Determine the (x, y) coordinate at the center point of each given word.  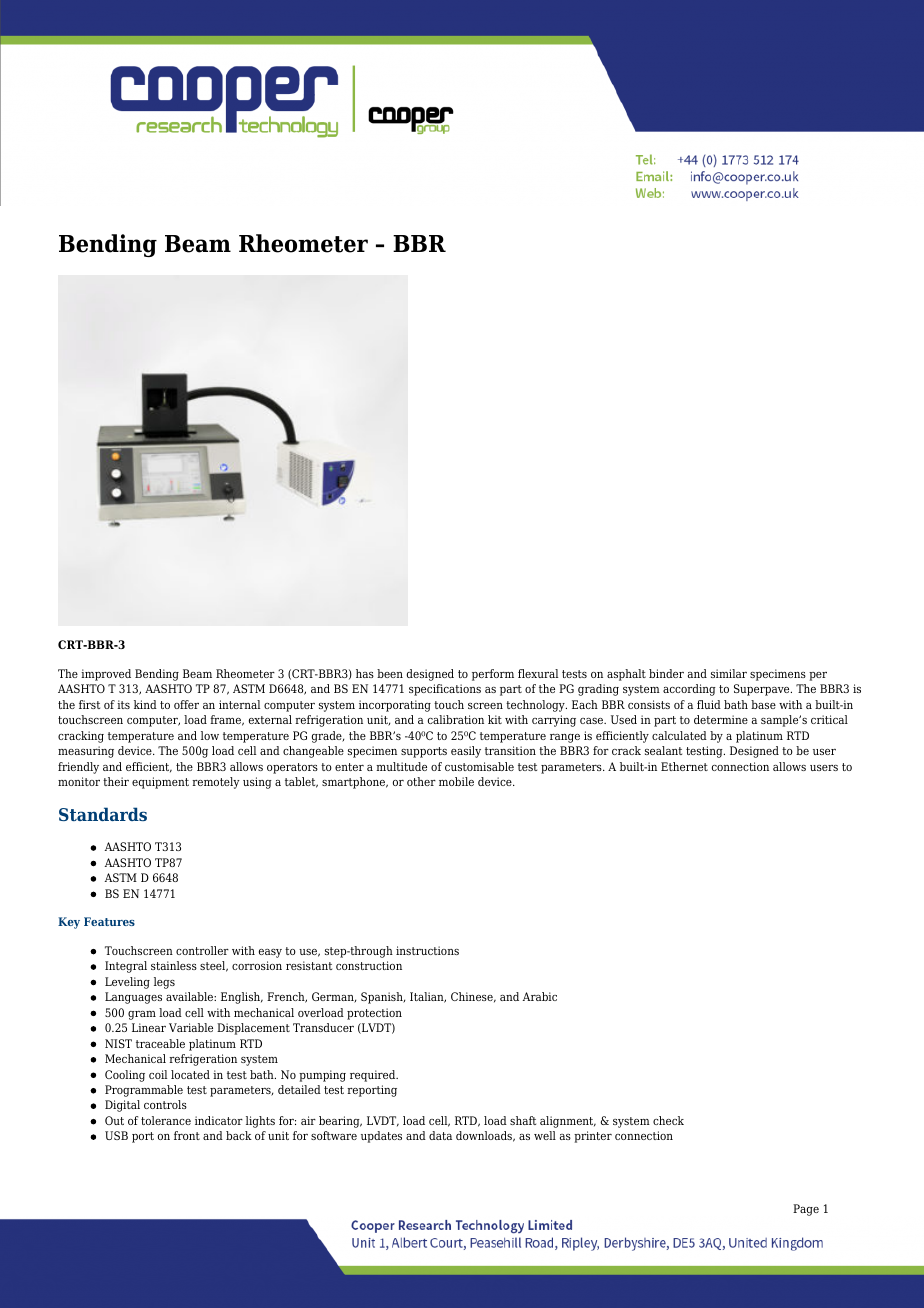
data (440, 1135)
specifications (445, 690)
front (187, 1135)
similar (729, 673)
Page (806, 1210)
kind (145, 704)
